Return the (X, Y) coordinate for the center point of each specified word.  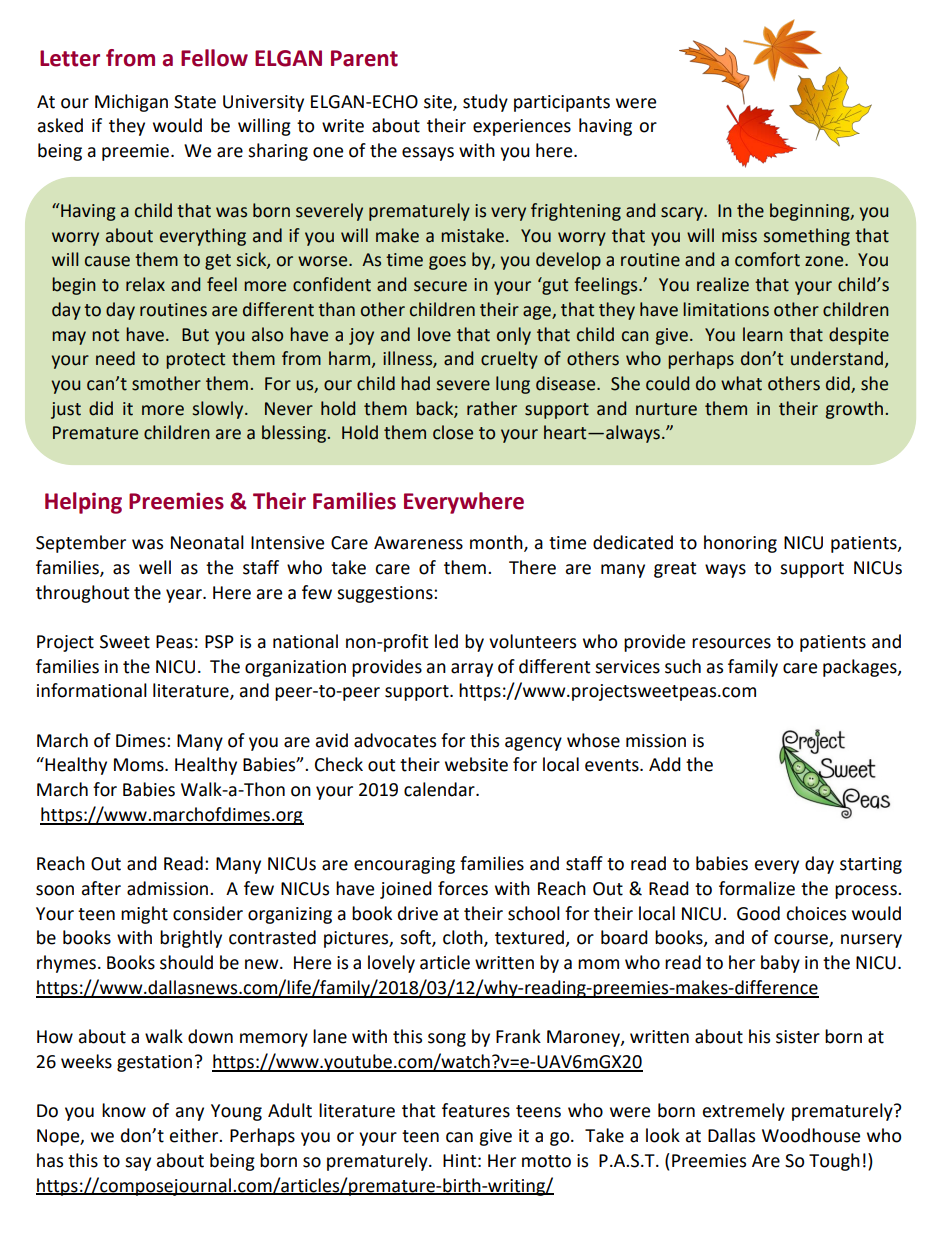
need (115, 358)
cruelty (509, 360)
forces (463, 888)
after (101, 888)
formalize (757, 888)
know (124, 1110)
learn (763, 334)
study (485, 103)
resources (731, 643)
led (446, 641)
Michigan (131, 103)
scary (683, 214)
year (185, 596)
